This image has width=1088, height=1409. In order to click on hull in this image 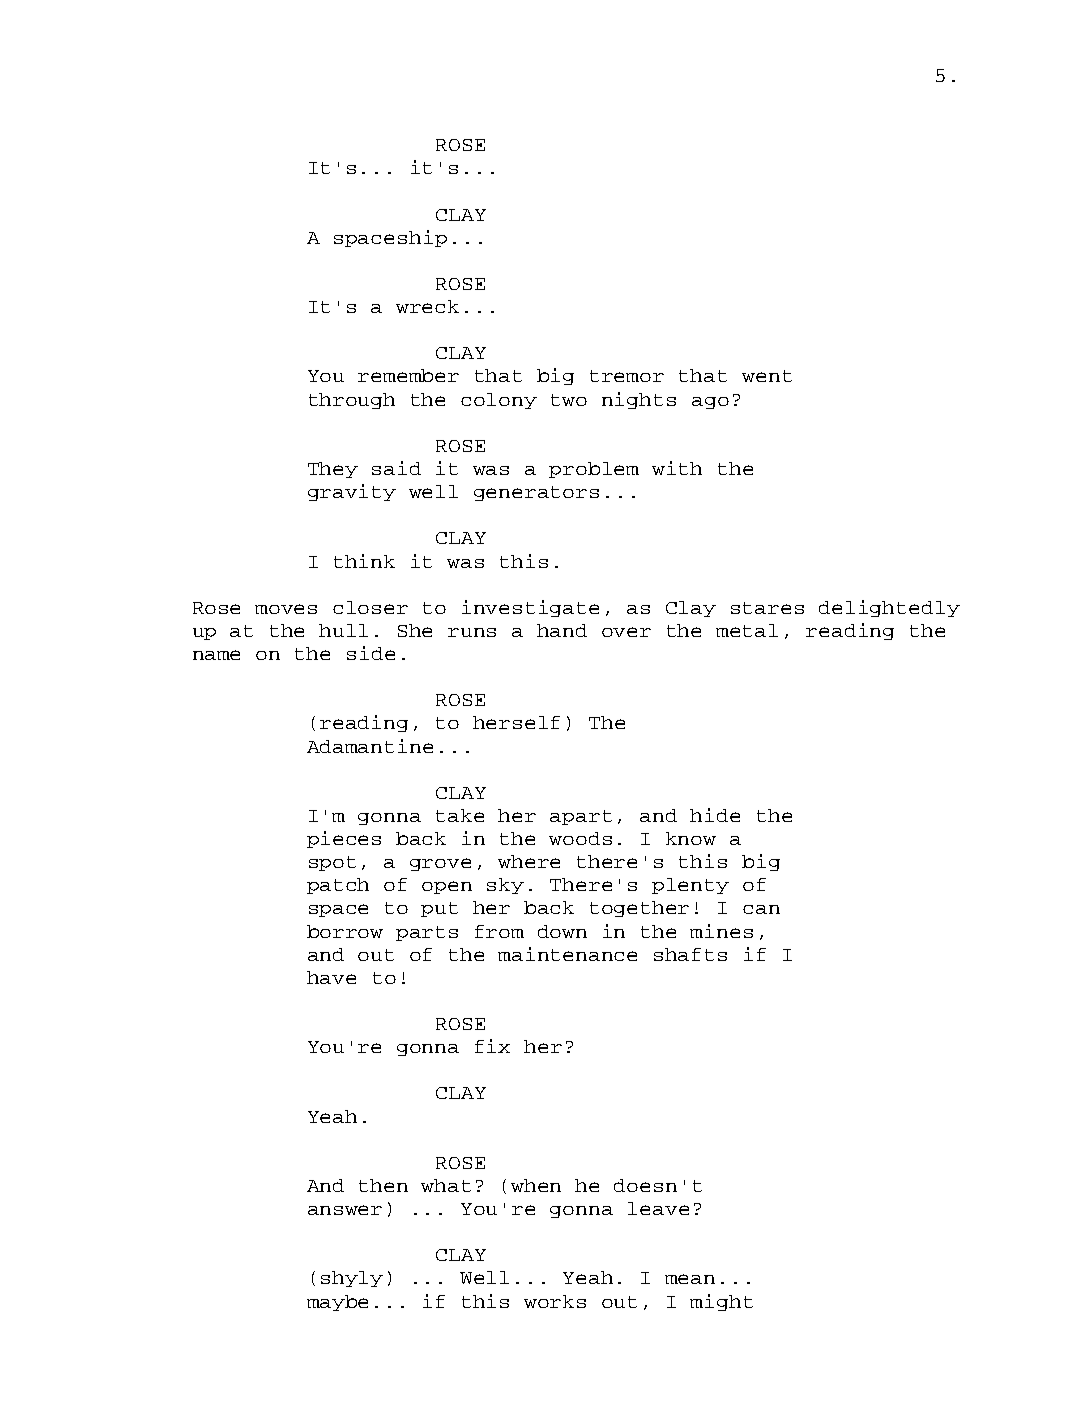, I will do `click(343, 630)`.
